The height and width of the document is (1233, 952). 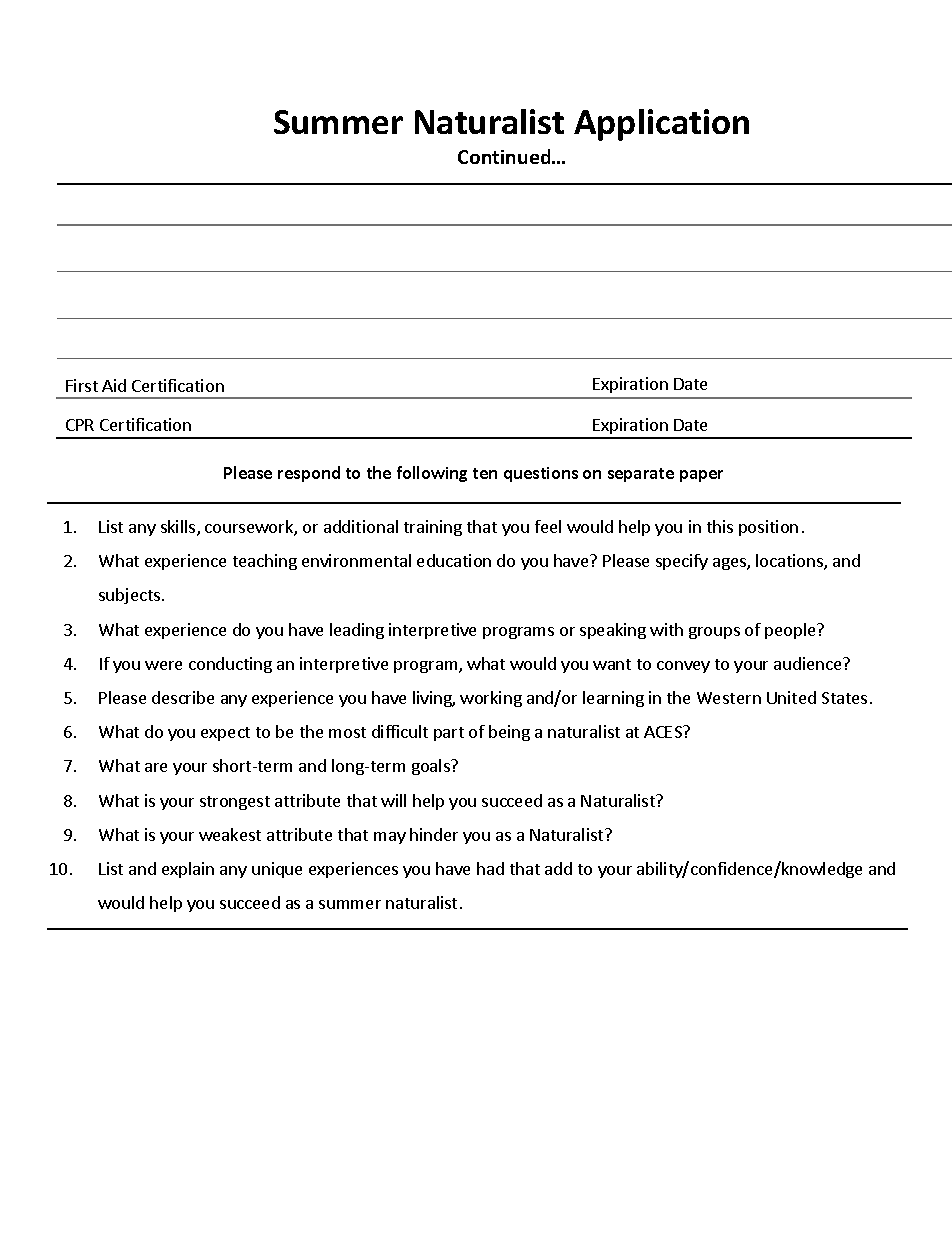 I want to click on Continued, so click(x=505, y=156).
